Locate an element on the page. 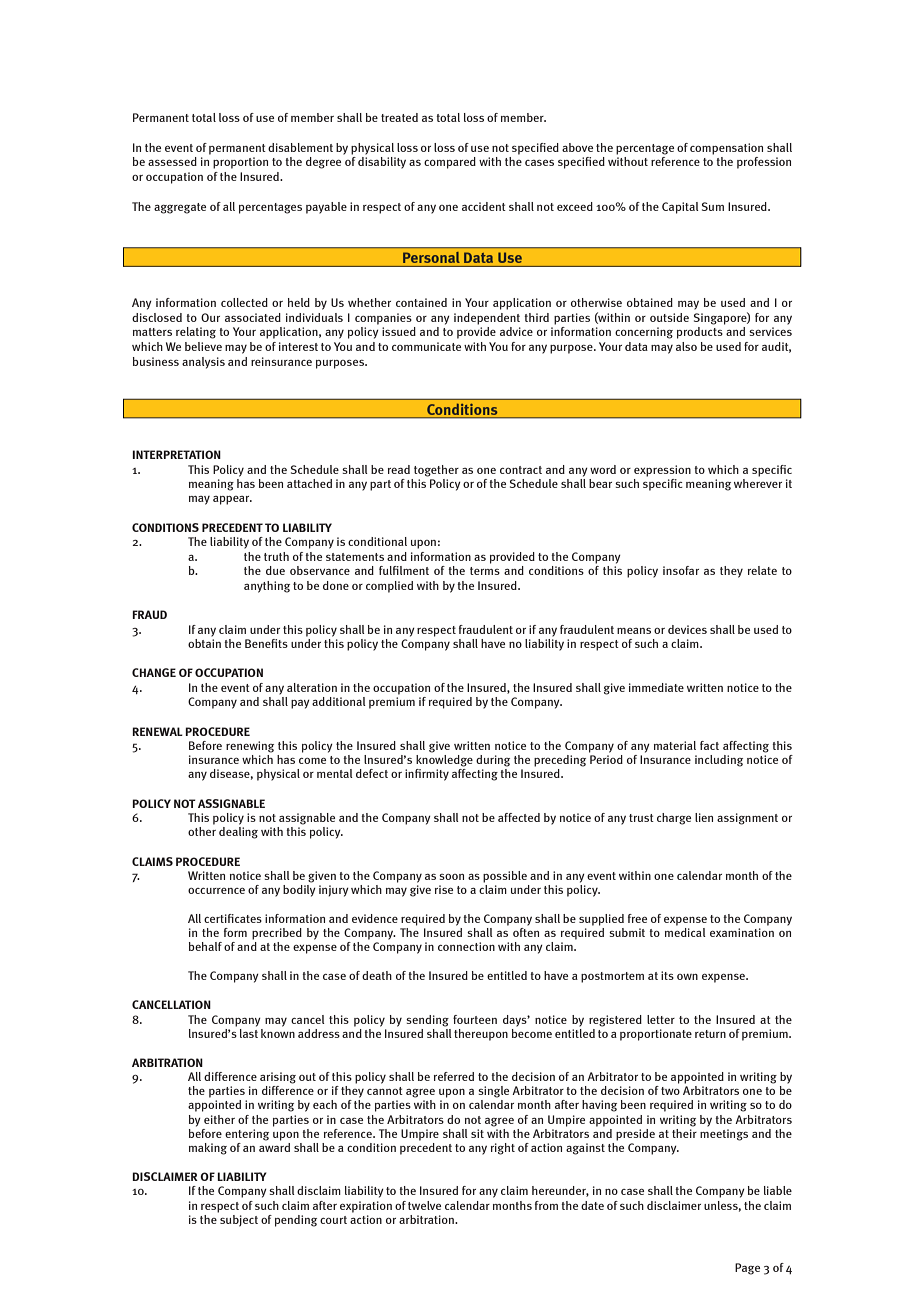 The width and height of the document is (924, 1308). Page is located at coordinates (747, 1269).
